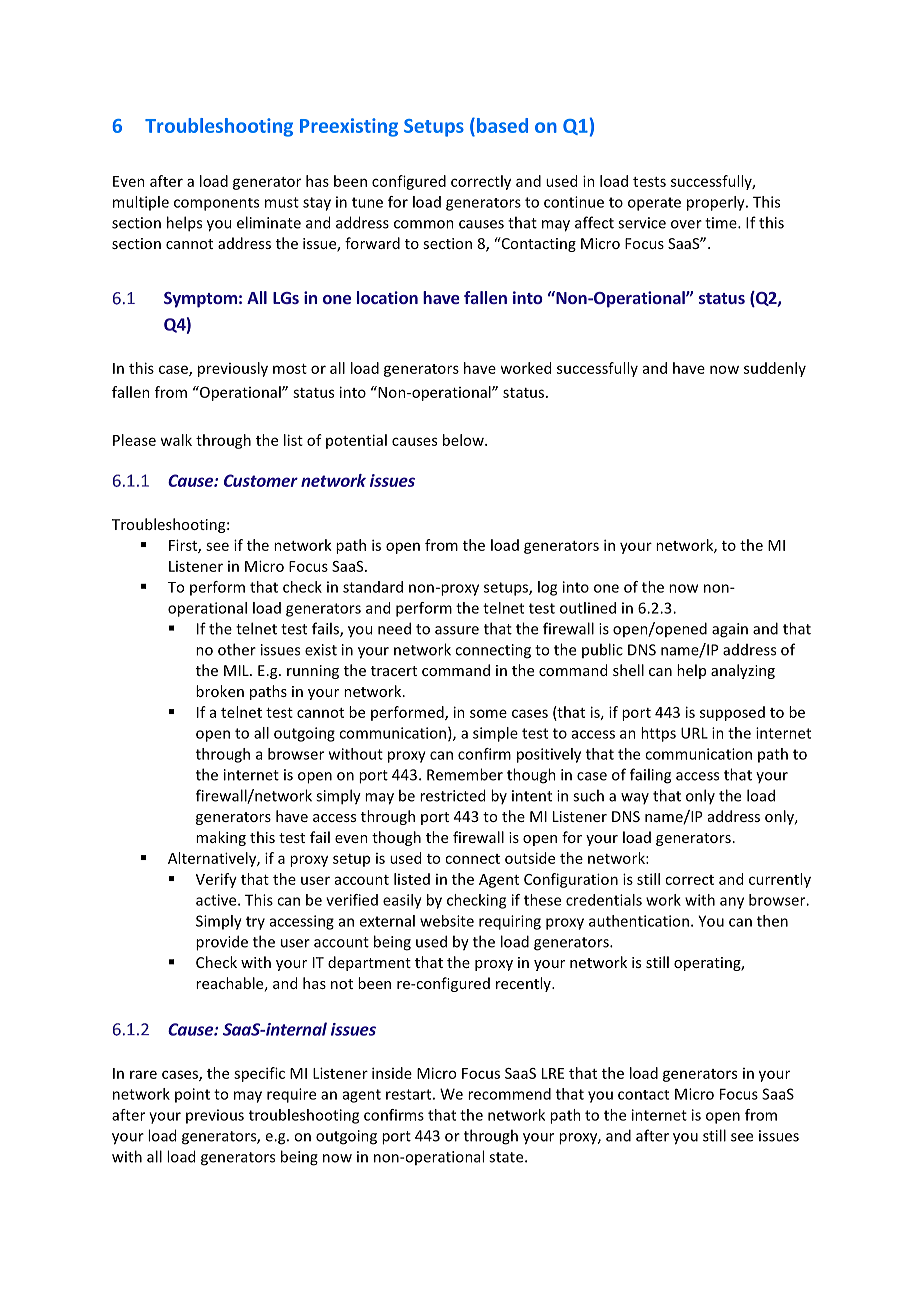 The height and width of the screenshot is (1308, 924). What do you see at coordinates (457, 630) in the screenshot?
I see `assure` at bounding box center [457, 630].
